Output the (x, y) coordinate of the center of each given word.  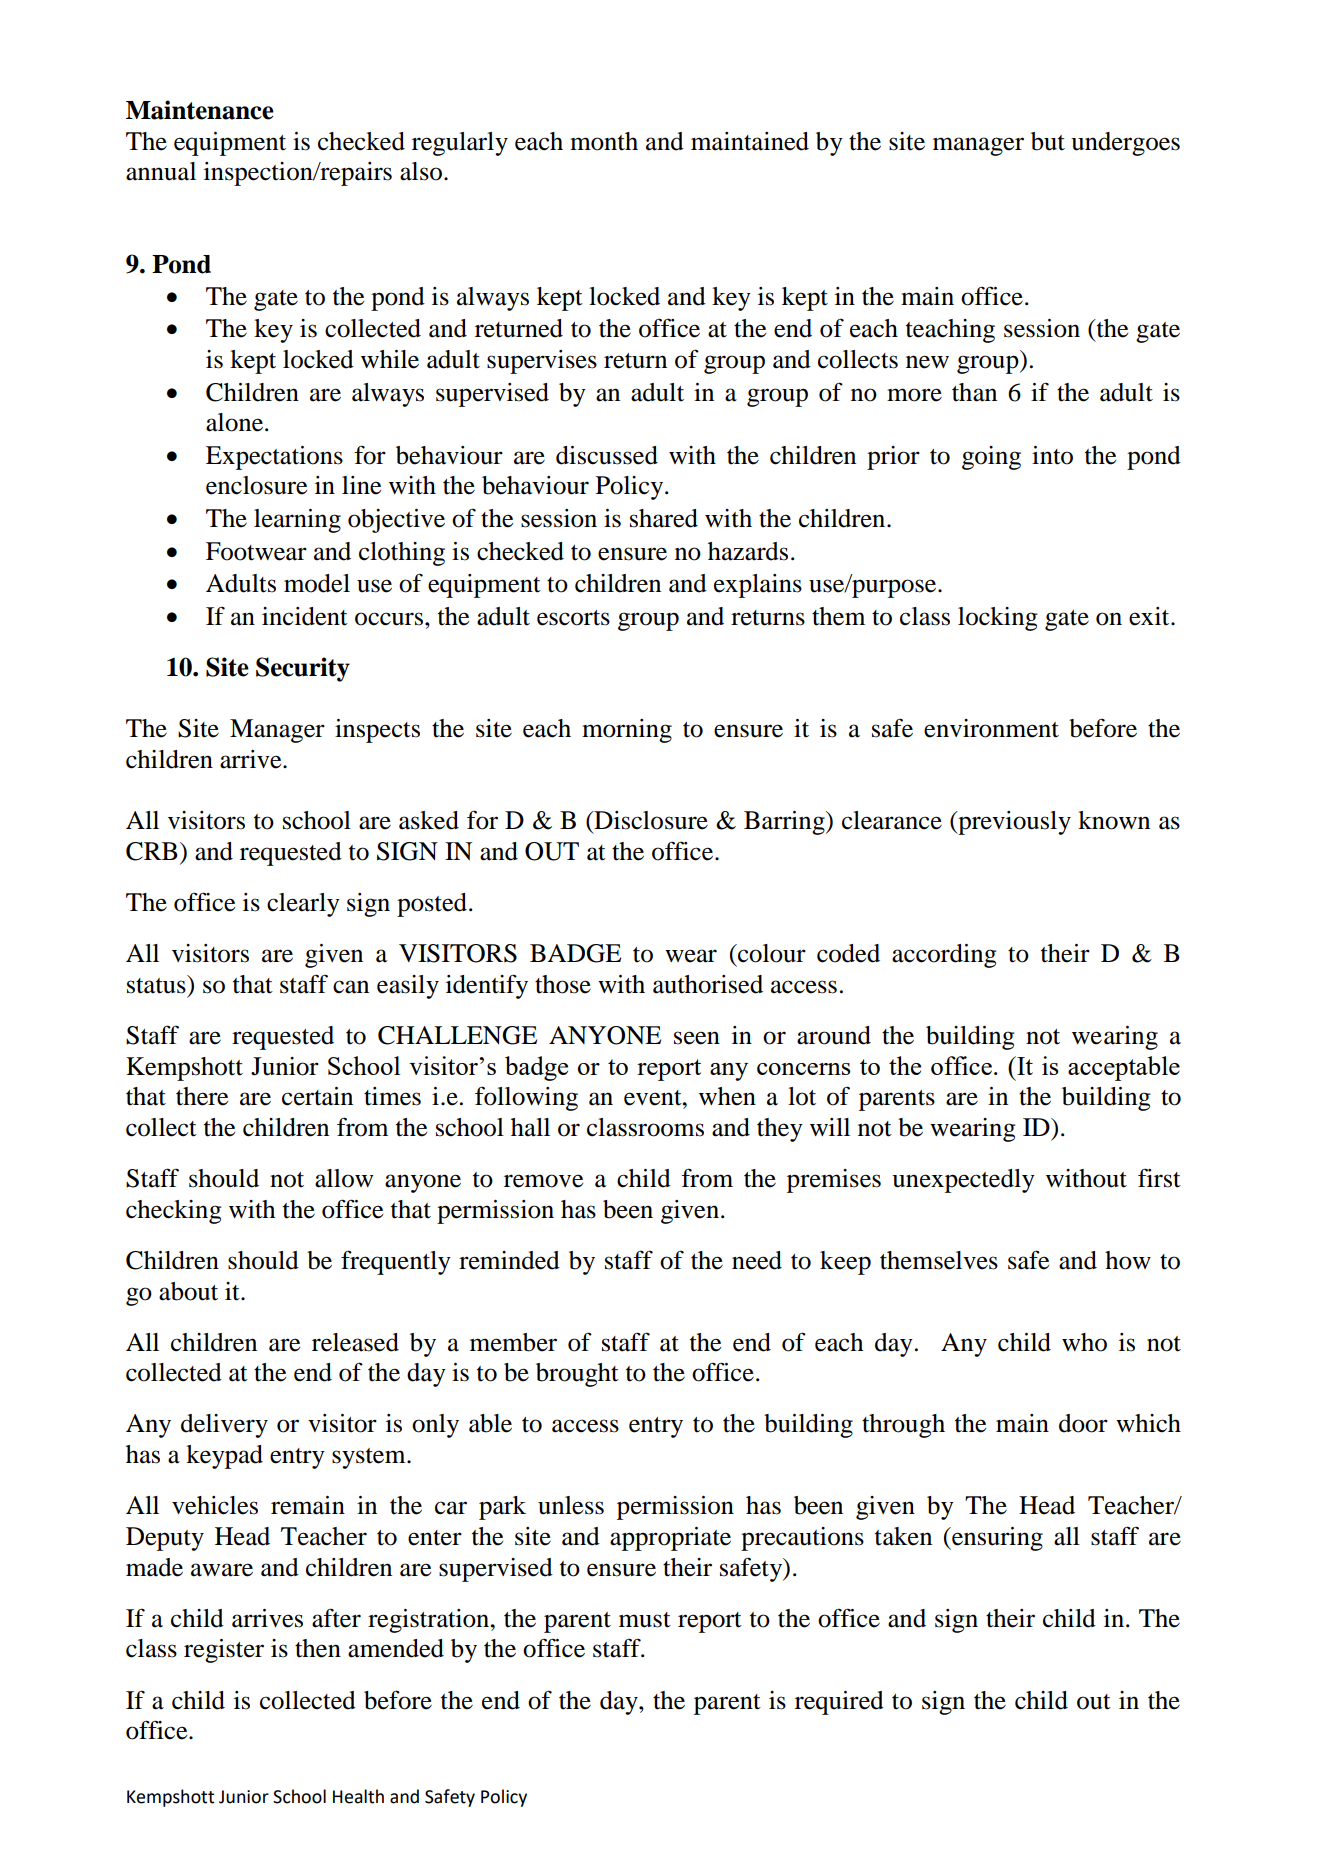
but (1048, 141)
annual (161, 171)
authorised (708, 984)
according (944, 956)
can (351, 987)
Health (358, 1796)
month (604, 141)
